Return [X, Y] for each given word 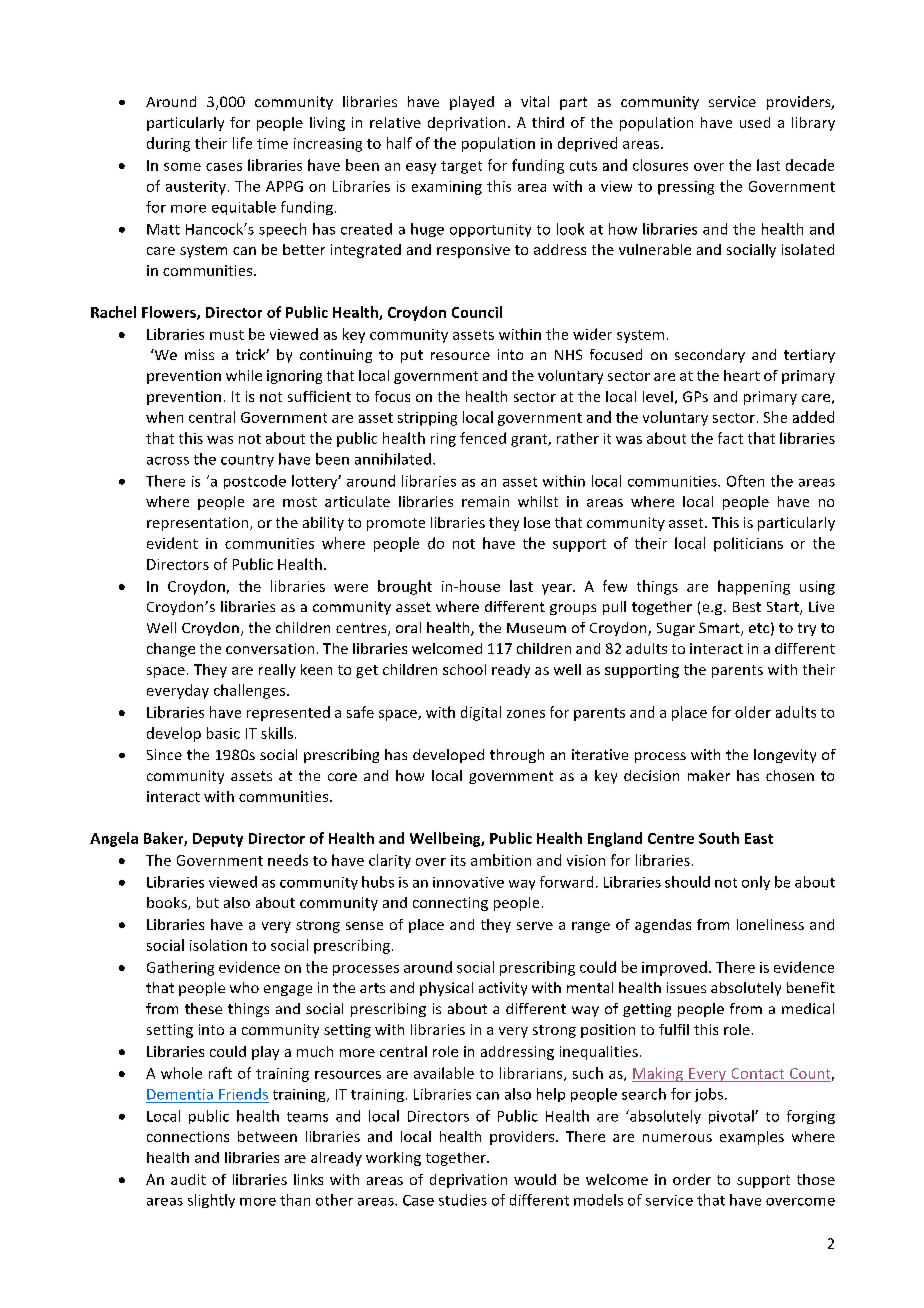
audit [188, 1179]
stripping [427, 419]
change [171, 650]
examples [752, 1138]
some [182, 167]
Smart [720, 629]
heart [742, 375]
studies [463, 1200]
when [164, 417]
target [461, 167]
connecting [450, 904]
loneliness [770, 924]
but [208, 902]
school [464, 669]
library [813, 124]
